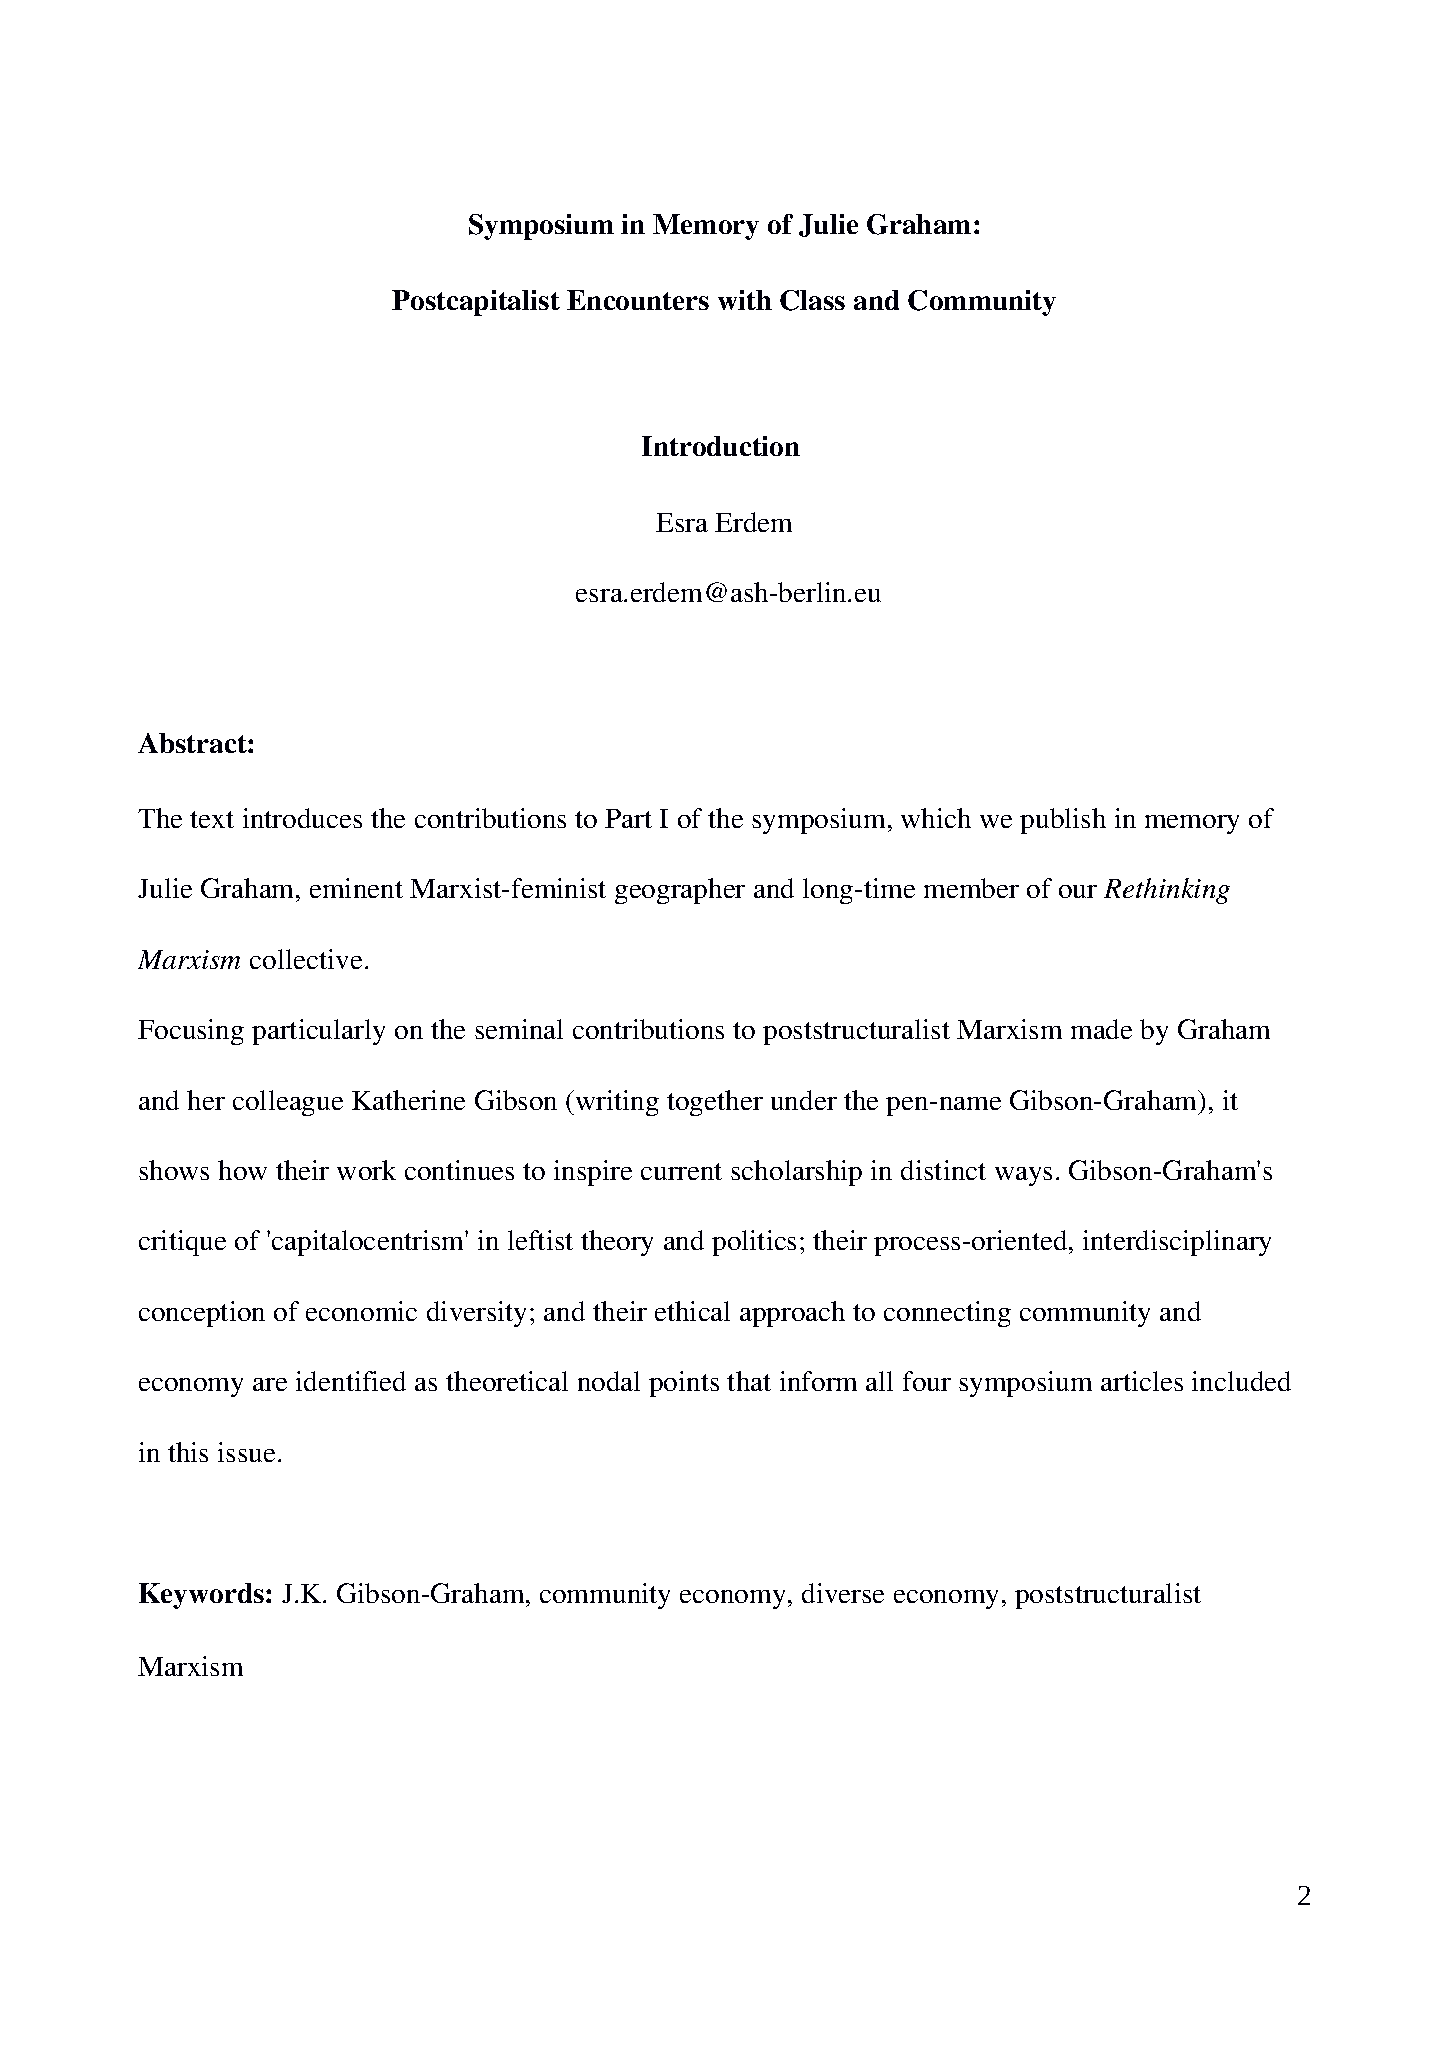 This screenshot has width=1449, height=2050. I want to click on Class, so click(812, 300).
